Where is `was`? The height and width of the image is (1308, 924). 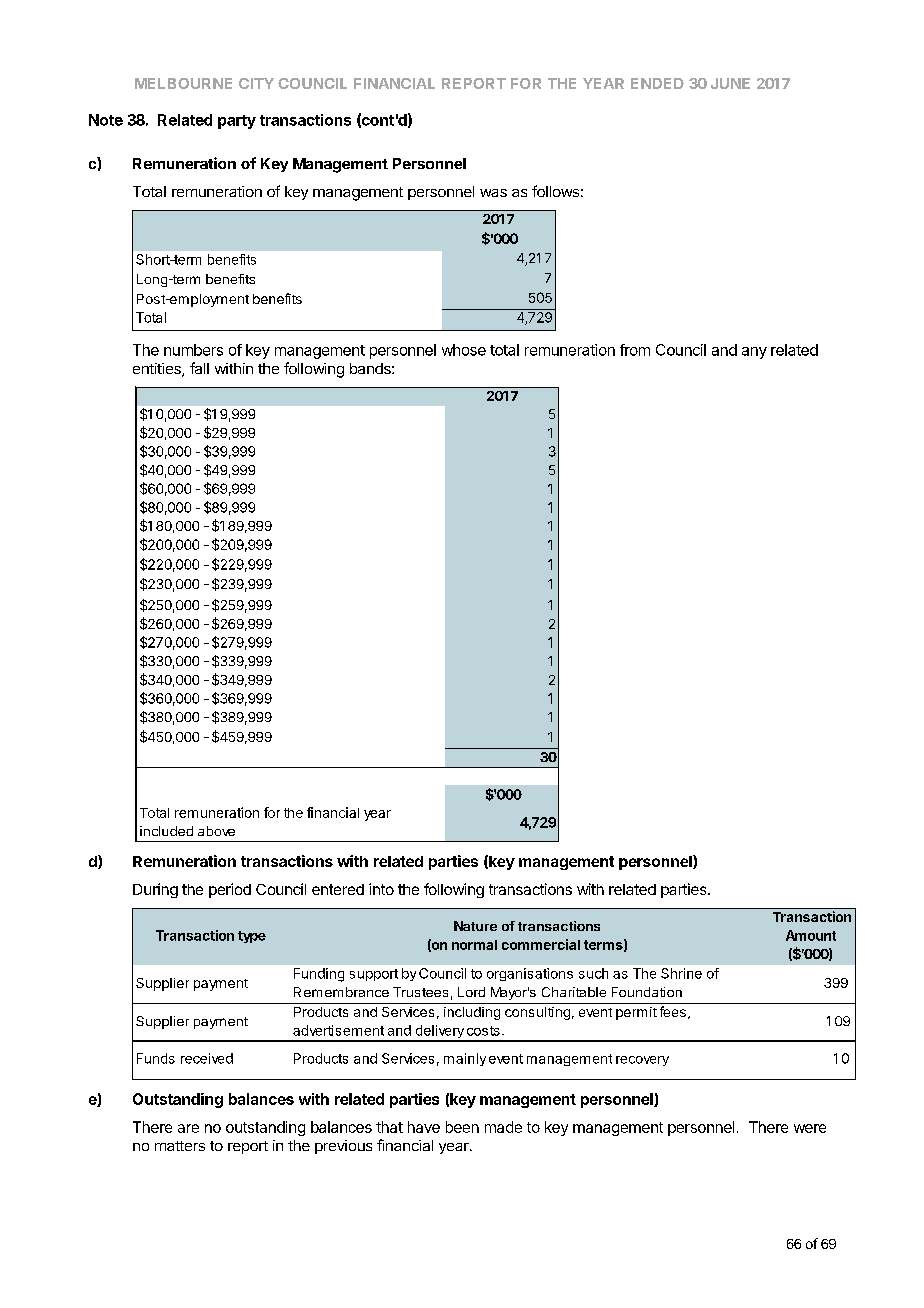
was is located at coordinates (493, 193).
